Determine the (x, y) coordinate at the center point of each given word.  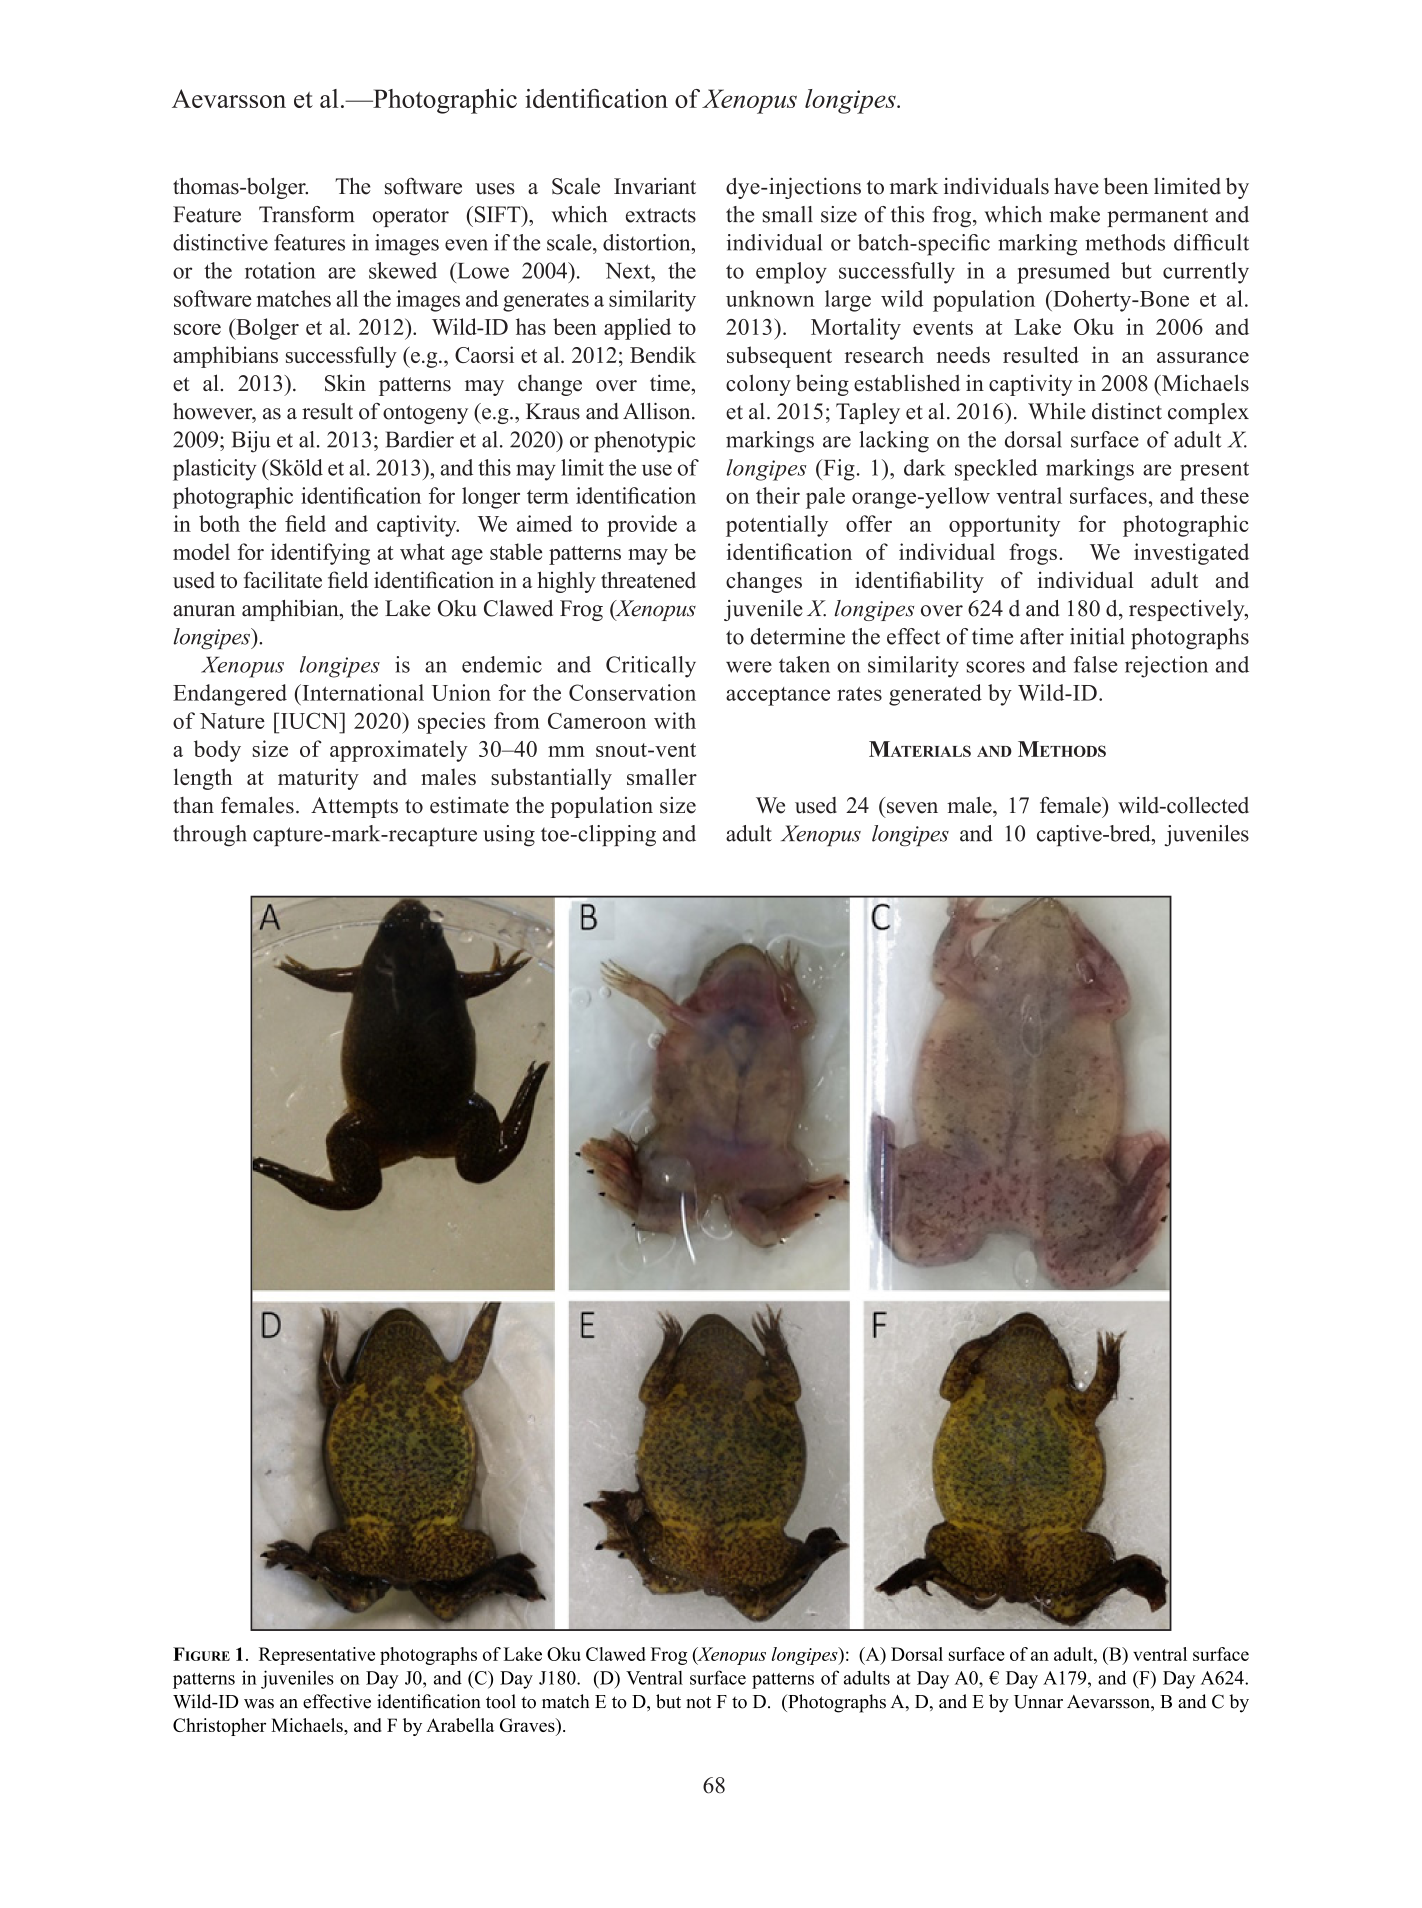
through (210, 836)
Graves (528, 1725)
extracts (661, 215)
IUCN (311, 720)
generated (935, 695)
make (1074, 214)
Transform (307, 214)
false (1095, 664)
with (675, 720)
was (259, 1704)
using (509, 836)
